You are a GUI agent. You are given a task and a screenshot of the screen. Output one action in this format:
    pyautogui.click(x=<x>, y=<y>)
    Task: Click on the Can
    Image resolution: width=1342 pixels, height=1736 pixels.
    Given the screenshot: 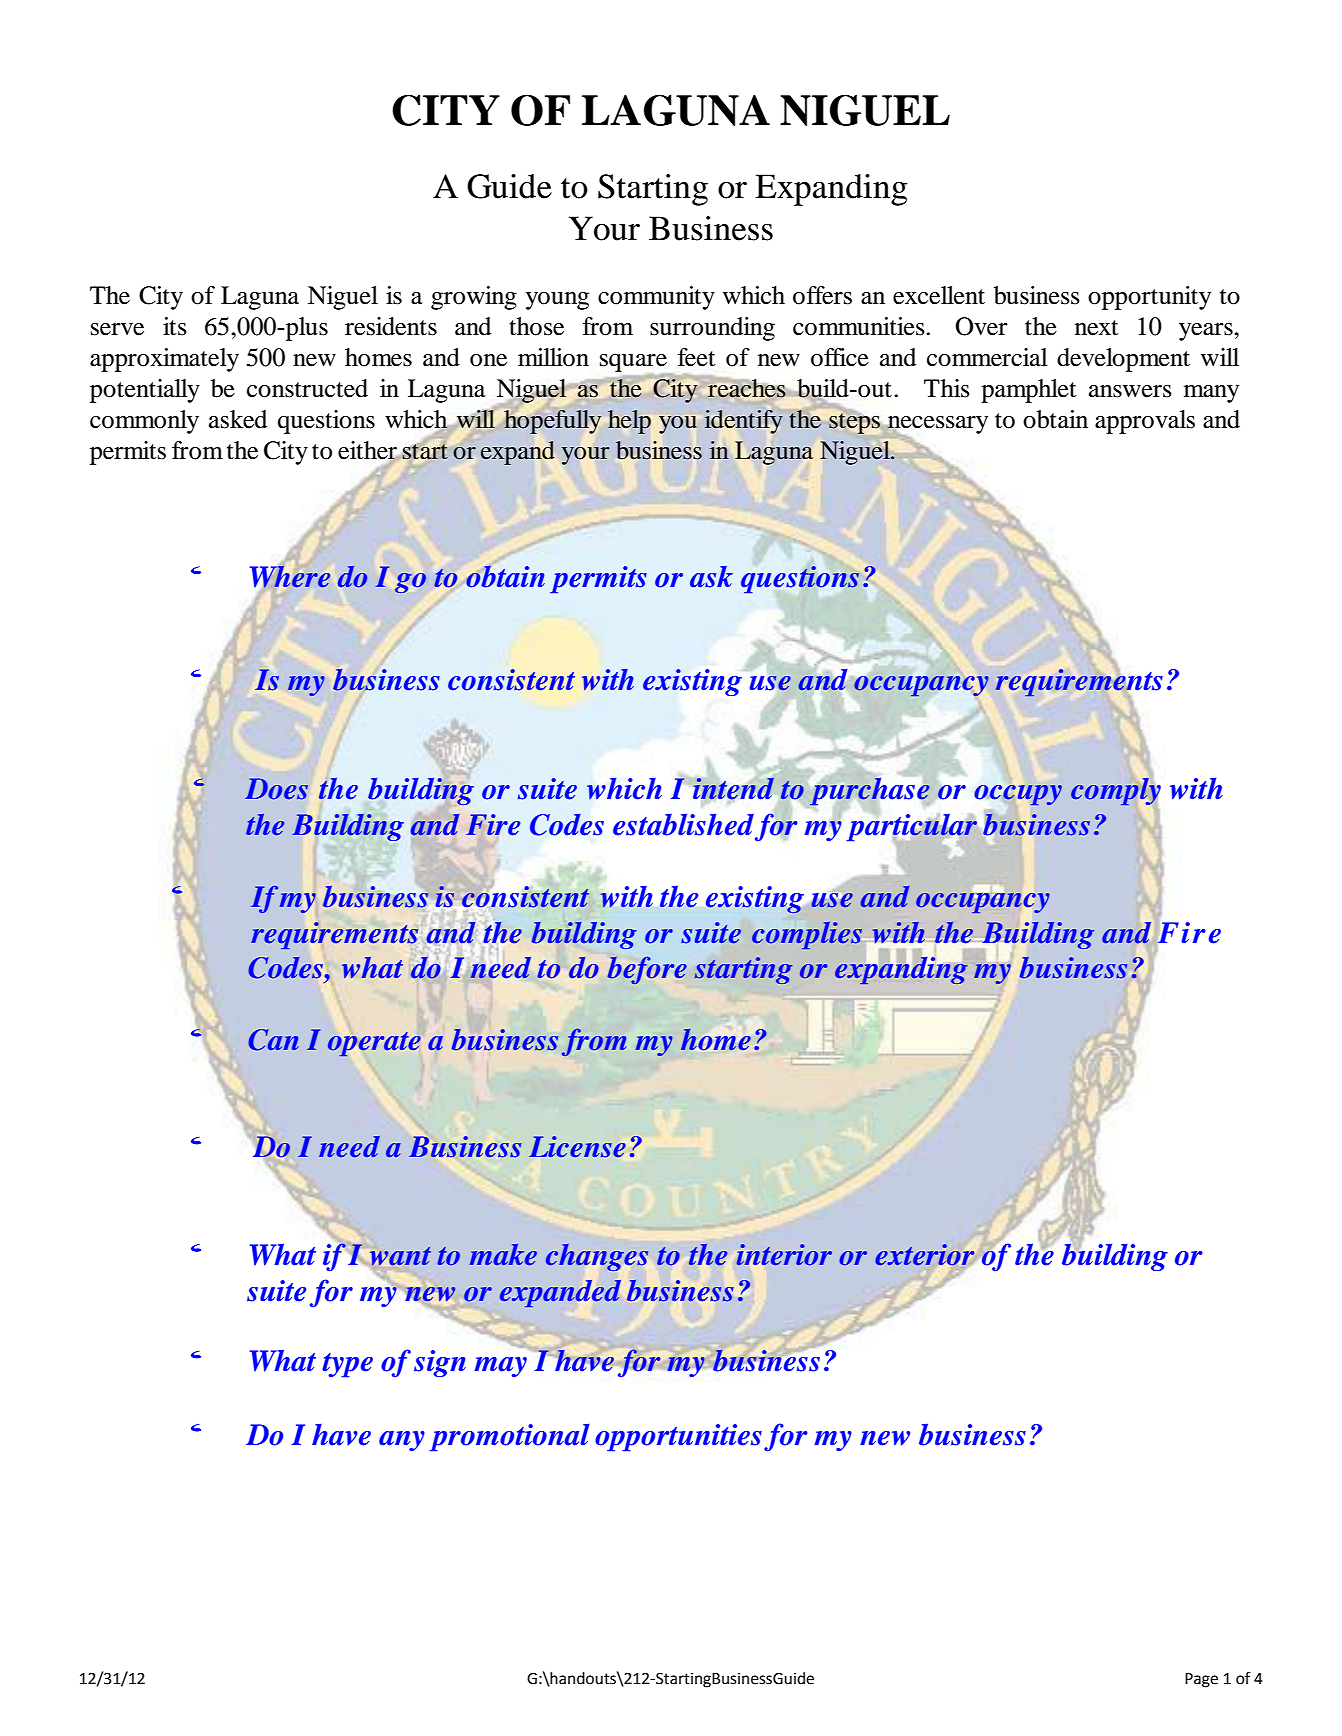 What is the action you would take?
    pyautogui.click(x=274, y=1040)
